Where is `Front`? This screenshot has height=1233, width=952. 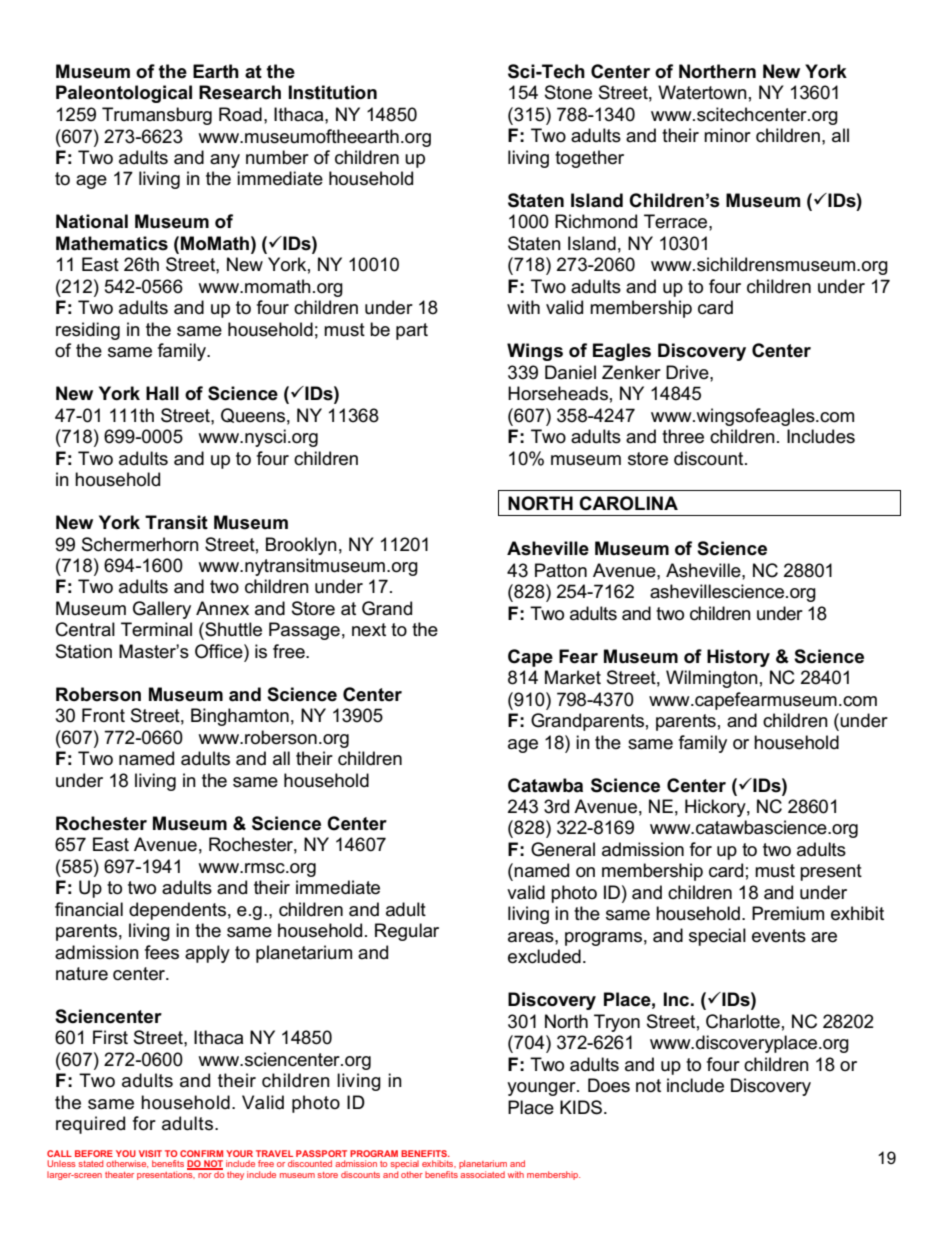
Front is located at coordinates (103, 715).
